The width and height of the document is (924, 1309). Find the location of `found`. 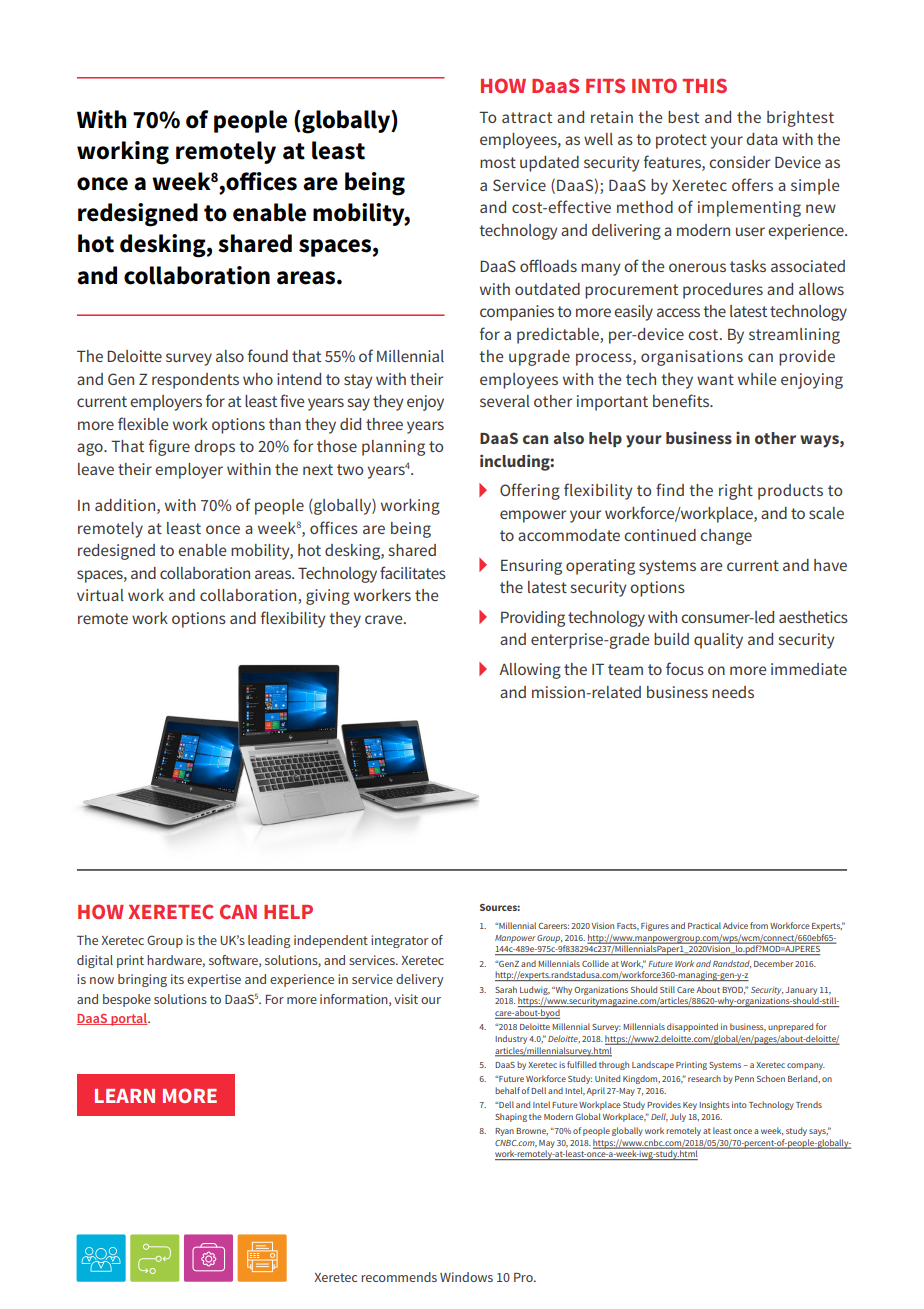

found is located at coordinates (268, 355).
